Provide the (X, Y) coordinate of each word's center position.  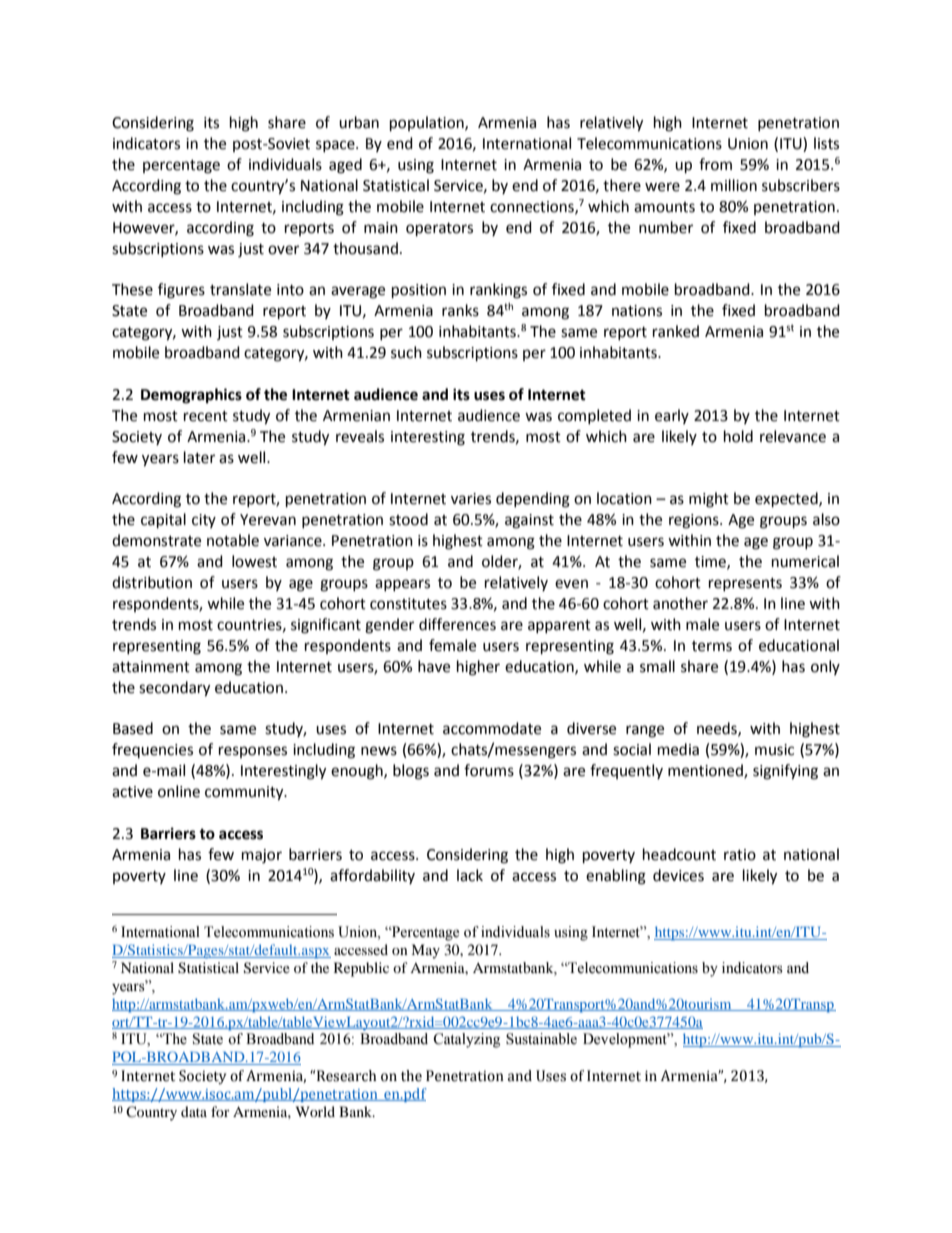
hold (738, 436)
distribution (152, 582)
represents (745, 584)
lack (470, 875)
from (715, 164)
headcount (679, 854)
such (406, 352)
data (194, 1111)
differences (457, 624)
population (428, 124)
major (262, 856)
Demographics (191, 396)
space (336, 146)
